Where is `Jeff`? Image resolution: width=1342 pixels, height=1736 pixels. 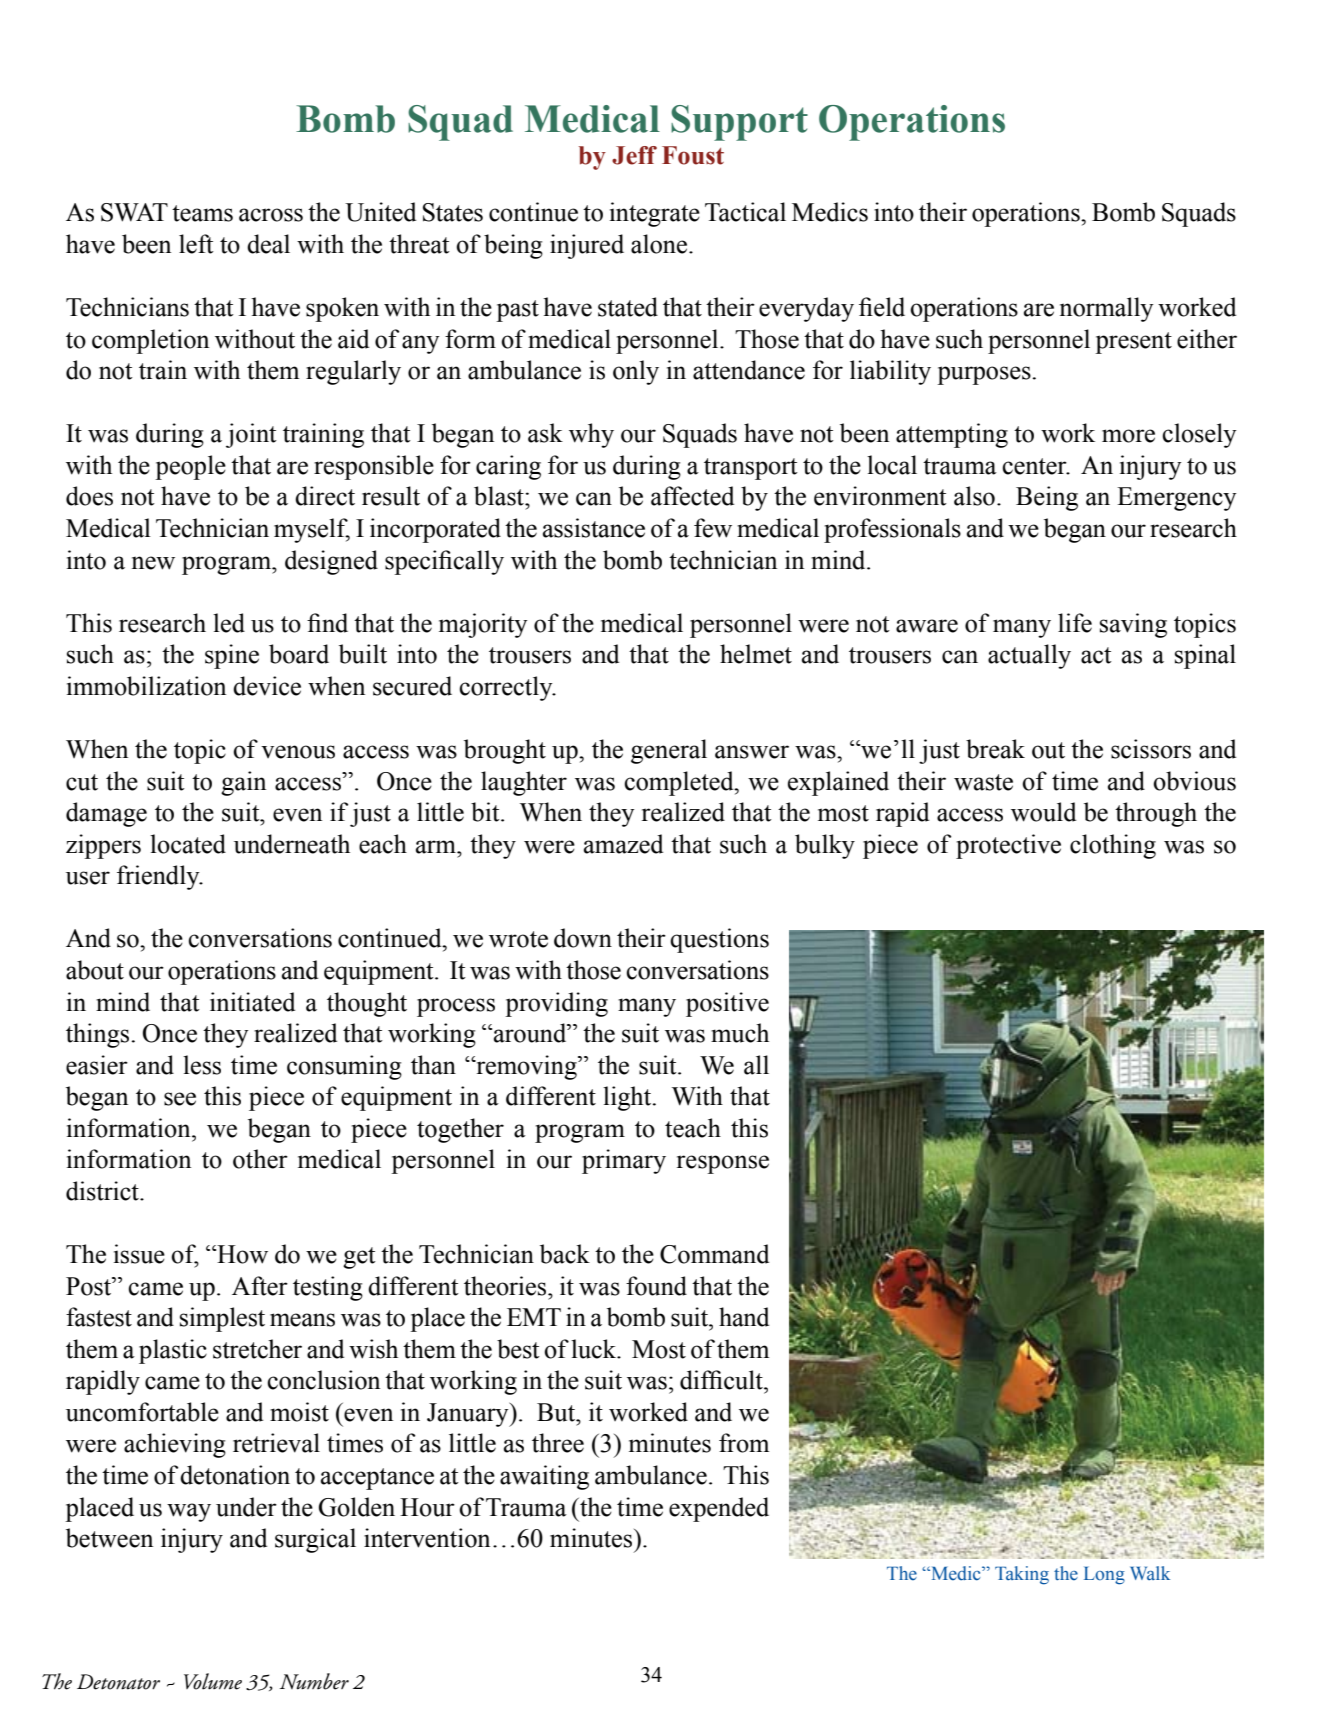
Jeff is located at coordinates (634, 155).
